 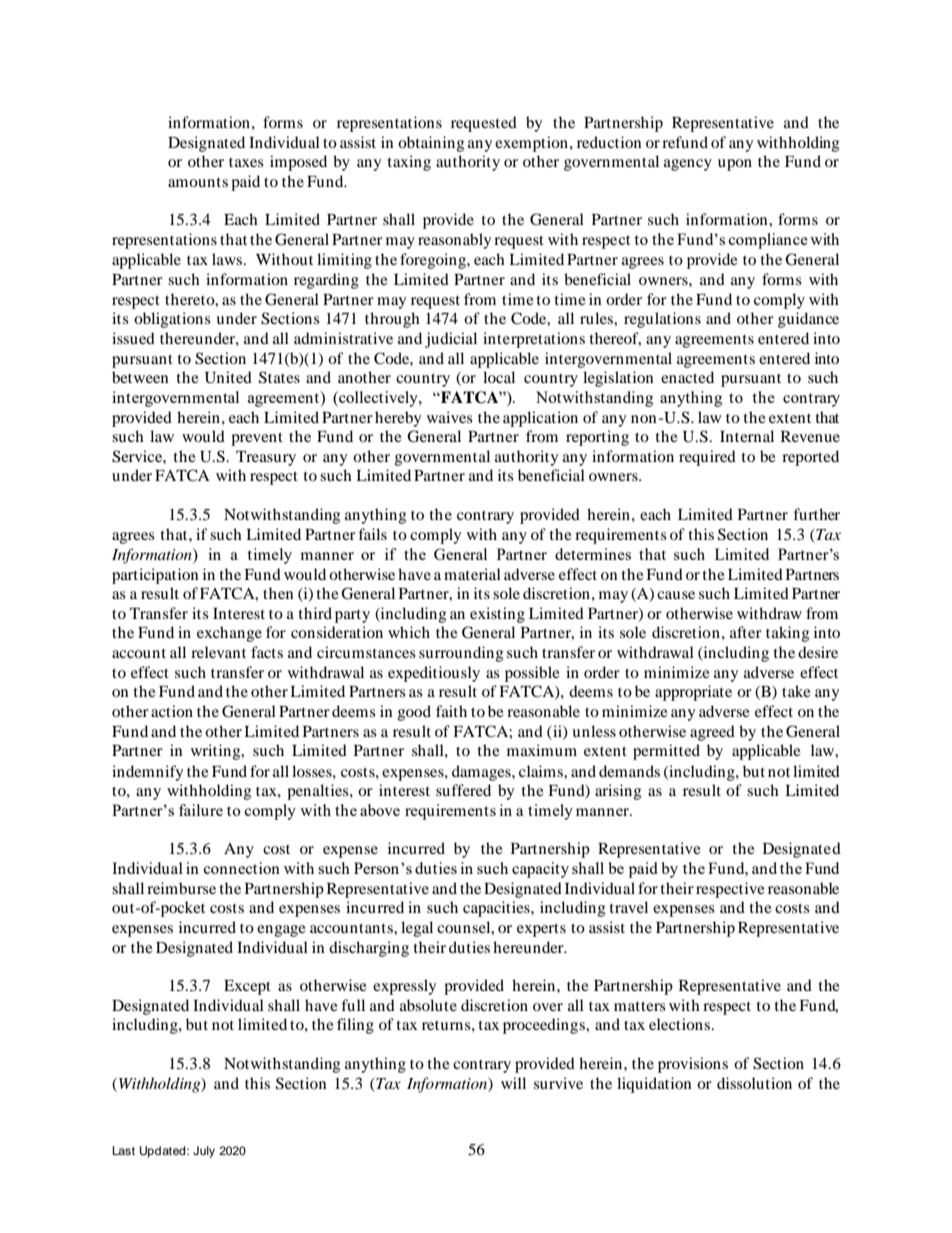 I want to click on waives, so click(x=450, y=417).
